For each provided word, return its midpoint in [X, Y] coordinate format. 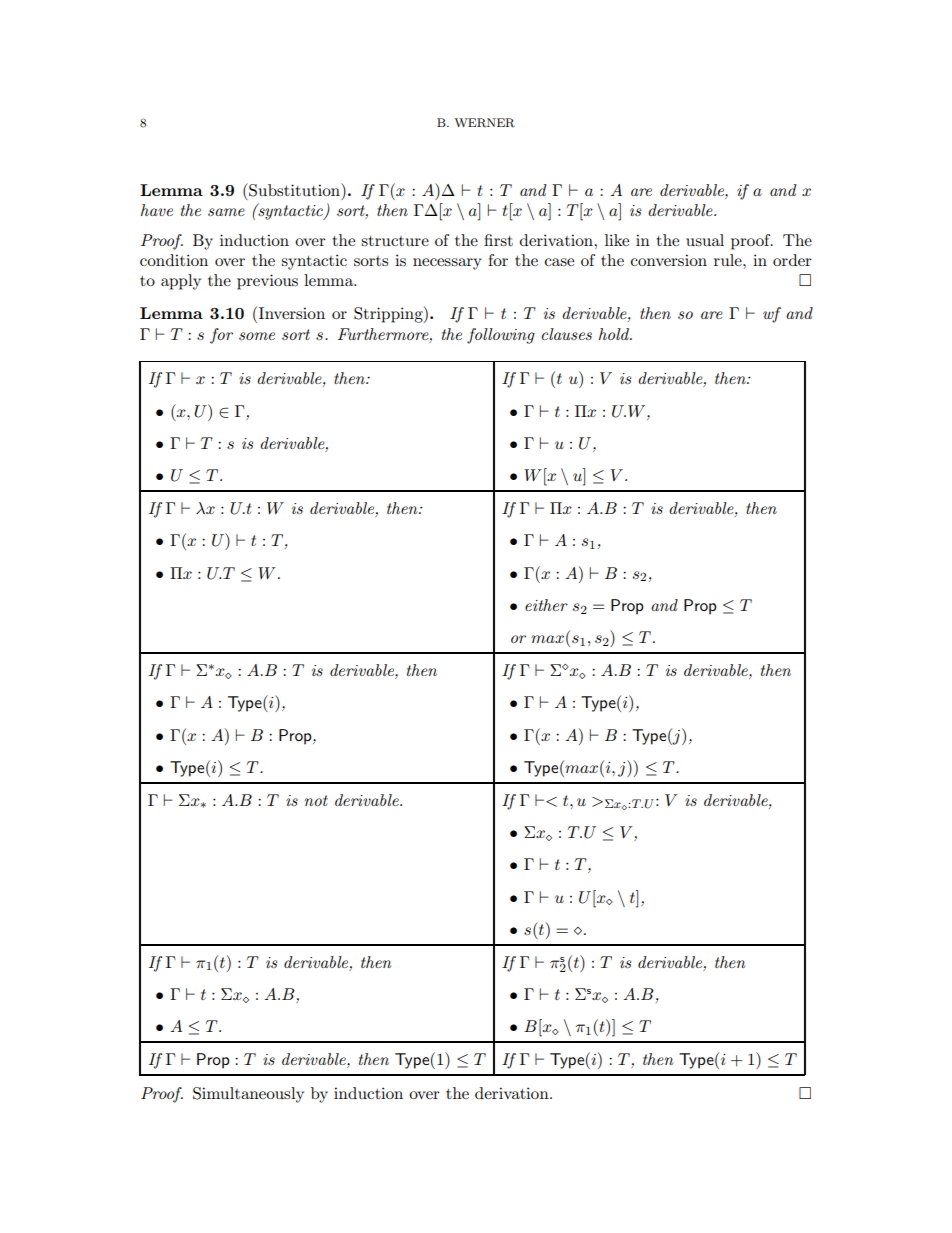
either [546, 605]
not [316, 800]
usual [705, 240]
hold [615, 334]
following [501, 336]
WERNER [484, 123]
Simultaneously [248, 1095]
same [226, 212]
